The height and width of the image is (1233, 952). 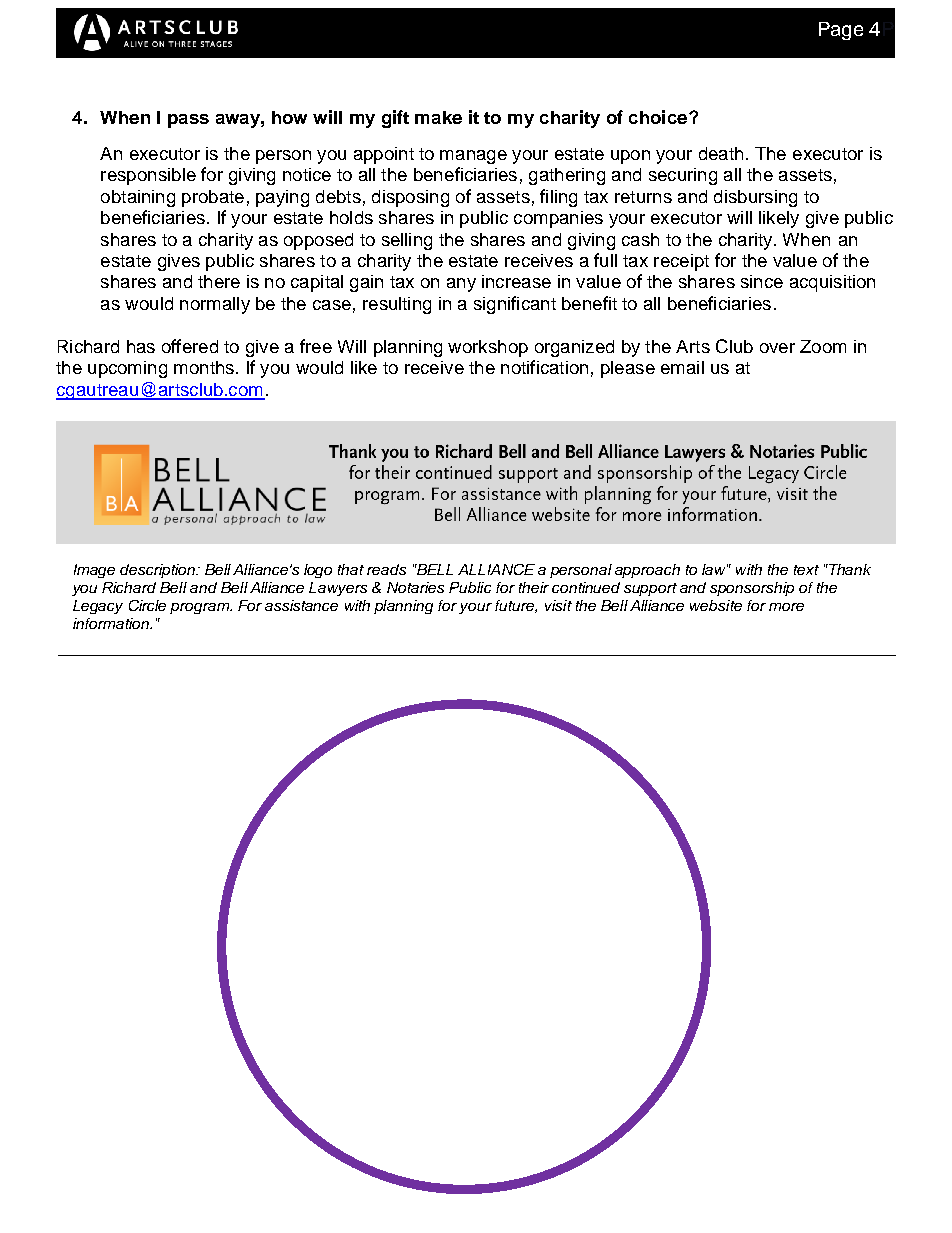 I want to click on manage, so click(x=473, y=157).
